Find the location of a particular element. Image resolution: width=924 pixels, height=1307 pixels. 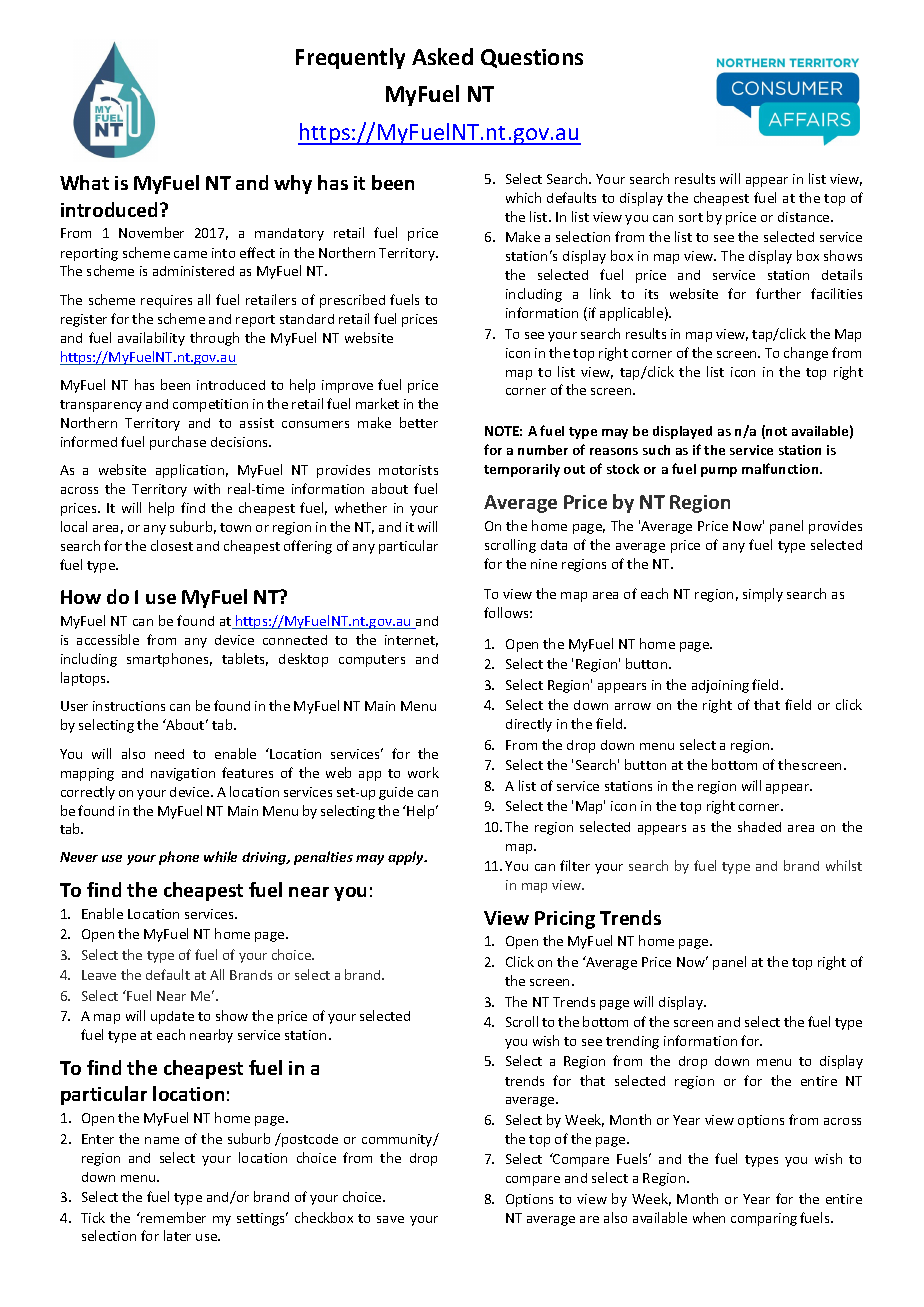

shaded is located at coordinates (759, 826).
